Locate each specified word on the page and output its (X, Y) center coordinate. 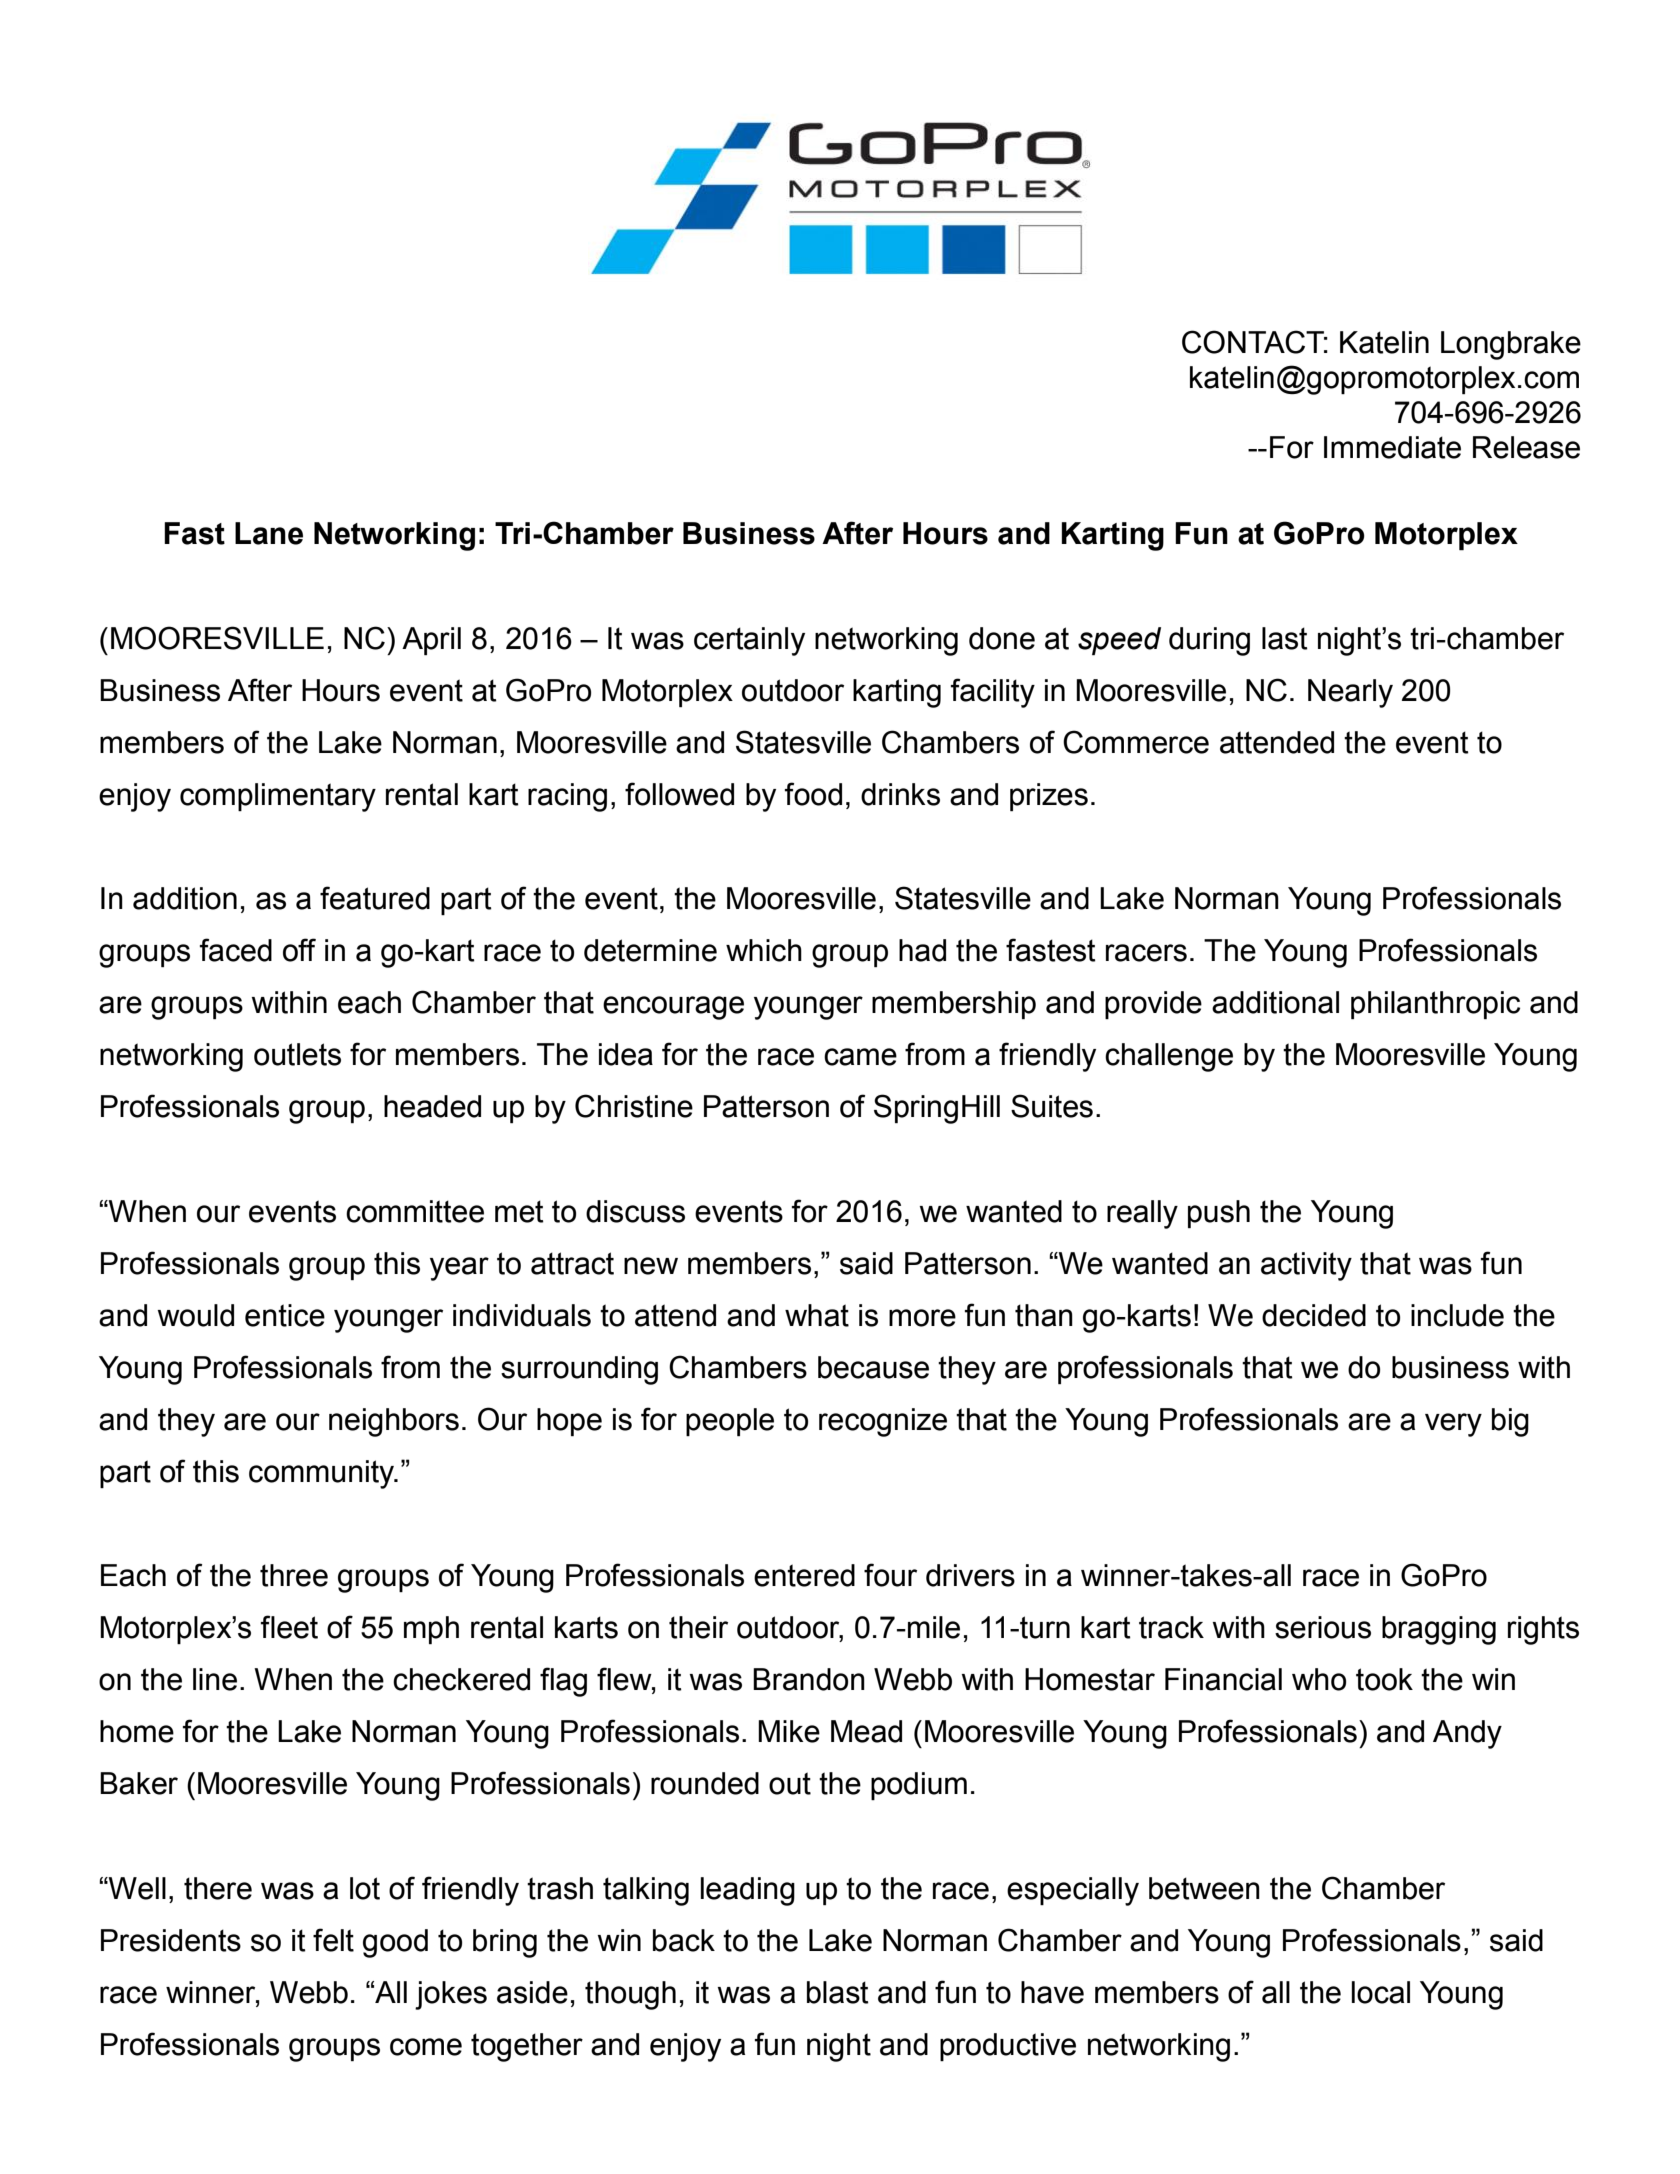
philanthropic (1435, 1005)
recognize (883, 1422)
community (323, 1474)
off (299, 950)
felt (333, 1940)
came (860, 1057)
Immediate (1392, 447)
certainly (749, 641)
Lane (269, 533)
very (1453, 1425)
